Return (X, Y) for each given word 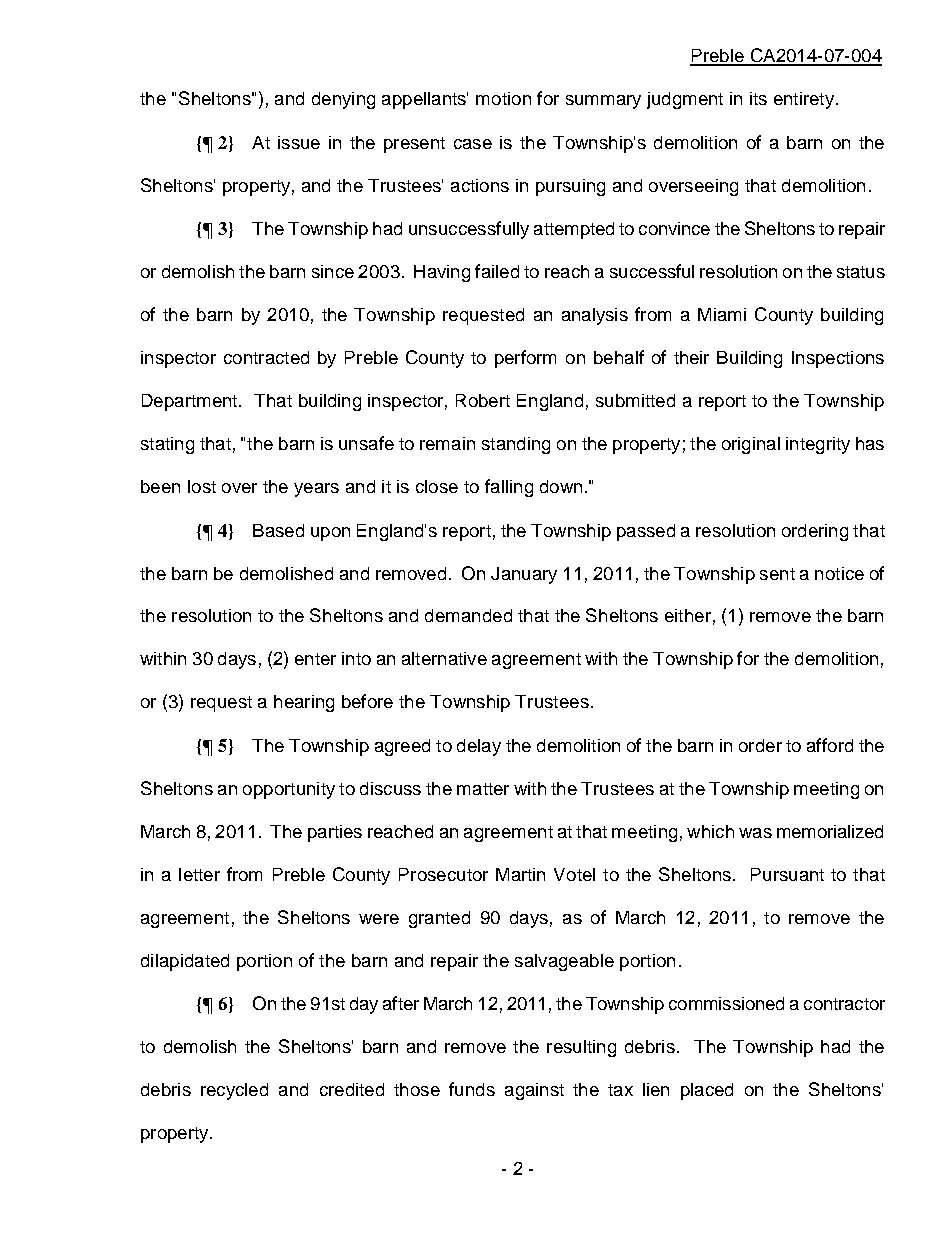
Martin (520, 874)
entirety (804, 100)
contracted (266, 357)
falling (509, 488)
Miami (722, 314)
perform (525, 359)
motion (503, 98)
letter (199, 874)
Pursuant (787, 874)
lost (202, 486)
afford (830, 745)
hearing (304, 703)
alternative (444, 658)
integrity (818, 445)
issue (299, 142)
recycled (234, 1091)
